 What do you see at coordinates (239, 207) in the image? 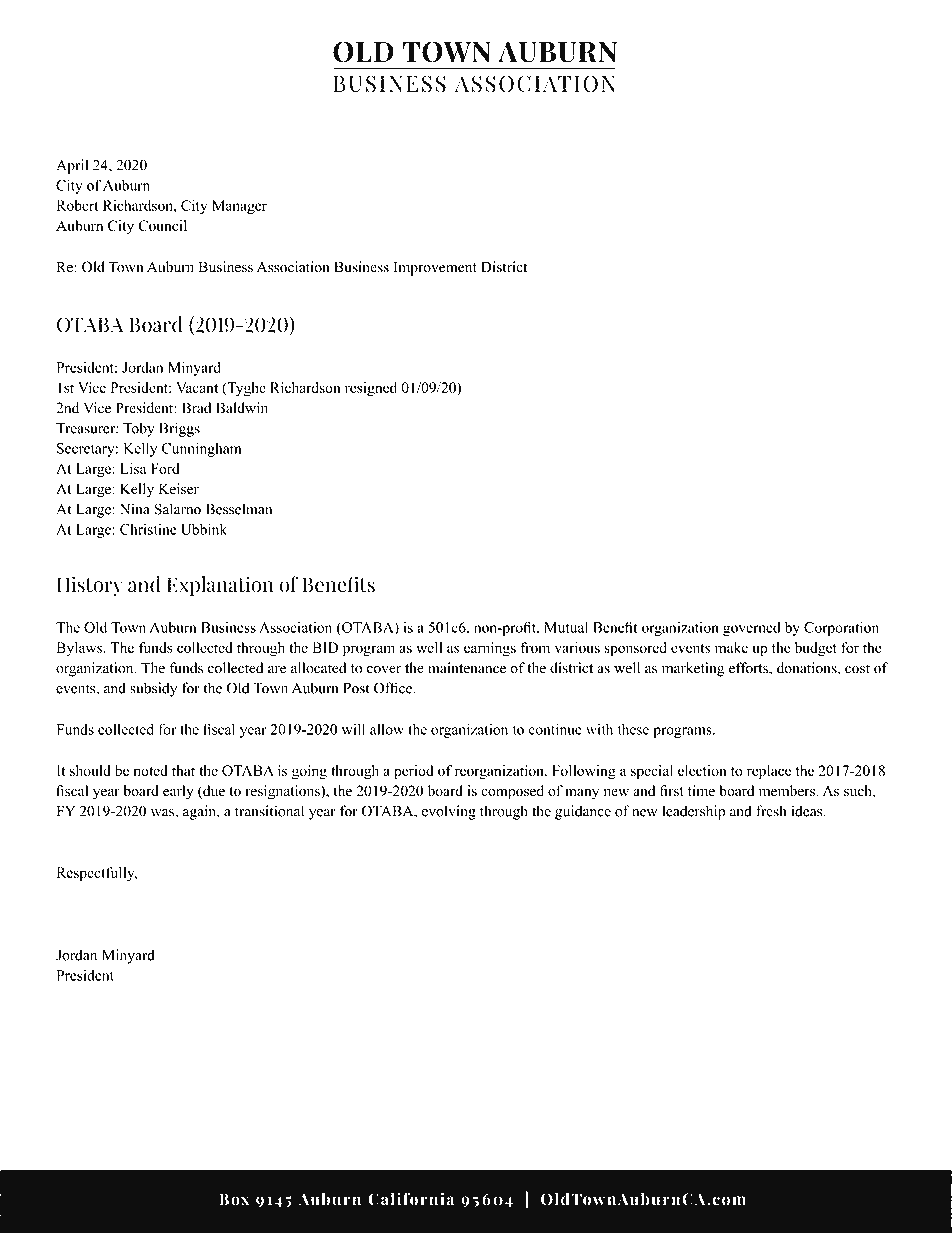
I see `Manager` at bounding box center [239, 207].
